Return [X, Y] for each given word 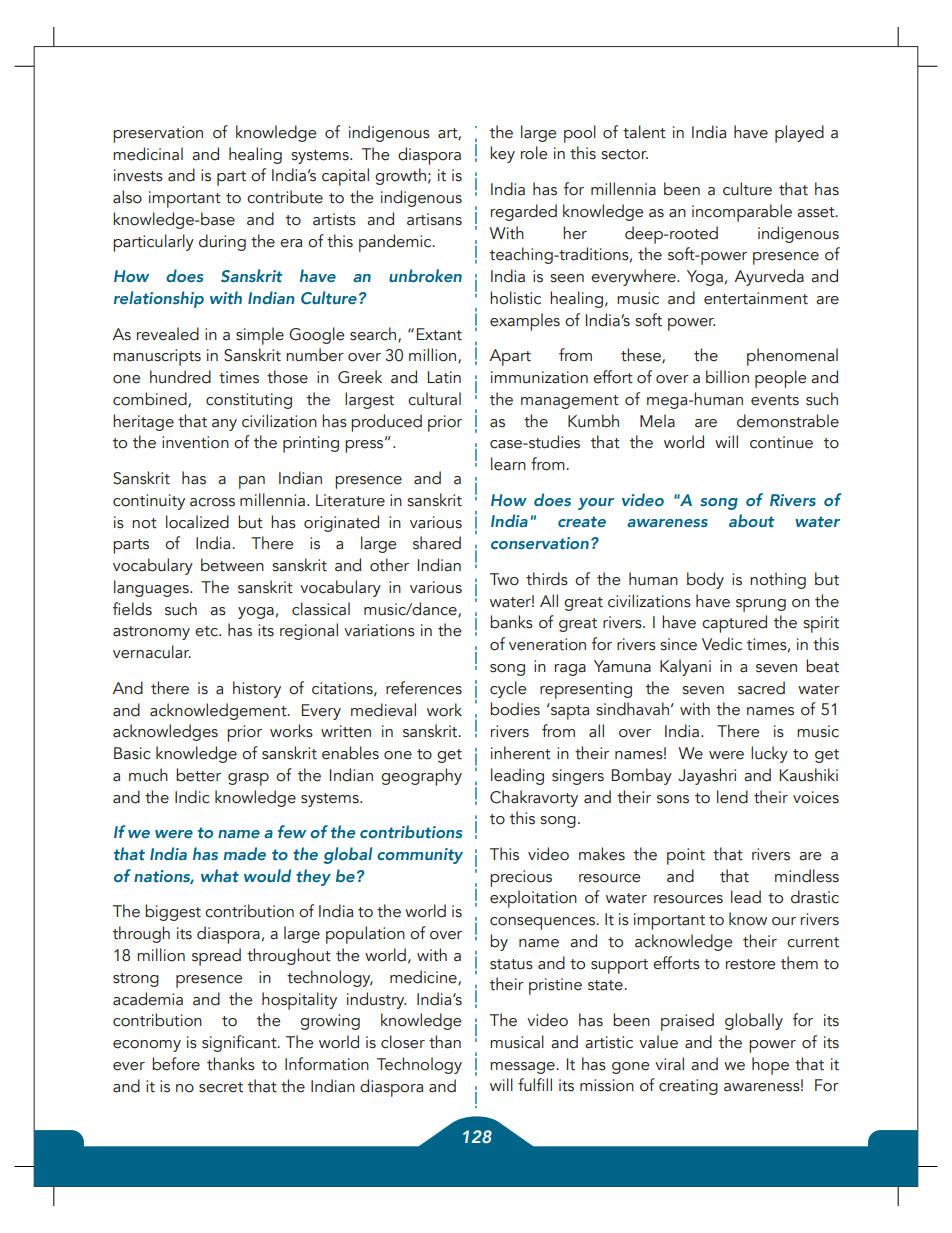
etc [207, 631]
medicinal [148, 154]
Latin [444, 377]
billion [727, 377]
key [502, 154]
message [523, 1068]
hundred [180, 377]
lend [732, 797]
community [420, 856]
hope [770, 1066]
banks [511, 622]
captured [734, 624]
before [176, 1064]
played [799, 134]
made [245, 853]
